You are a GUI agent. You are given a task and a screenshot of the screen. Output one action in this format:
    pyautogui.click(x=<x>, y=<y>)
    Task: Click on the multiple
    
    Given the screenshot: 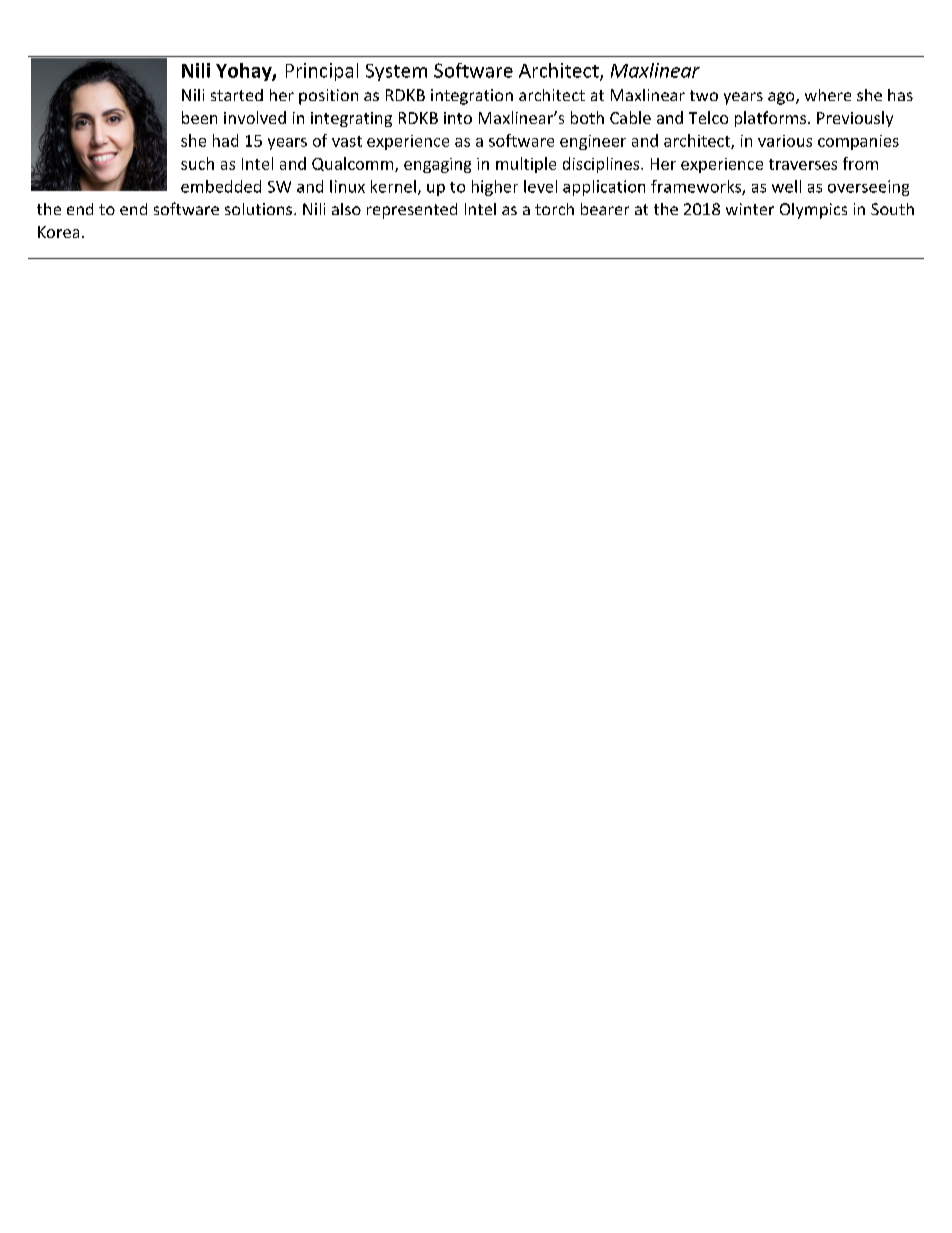 What is the action you would take?
    pyautogui.click(x=526, y=165)
